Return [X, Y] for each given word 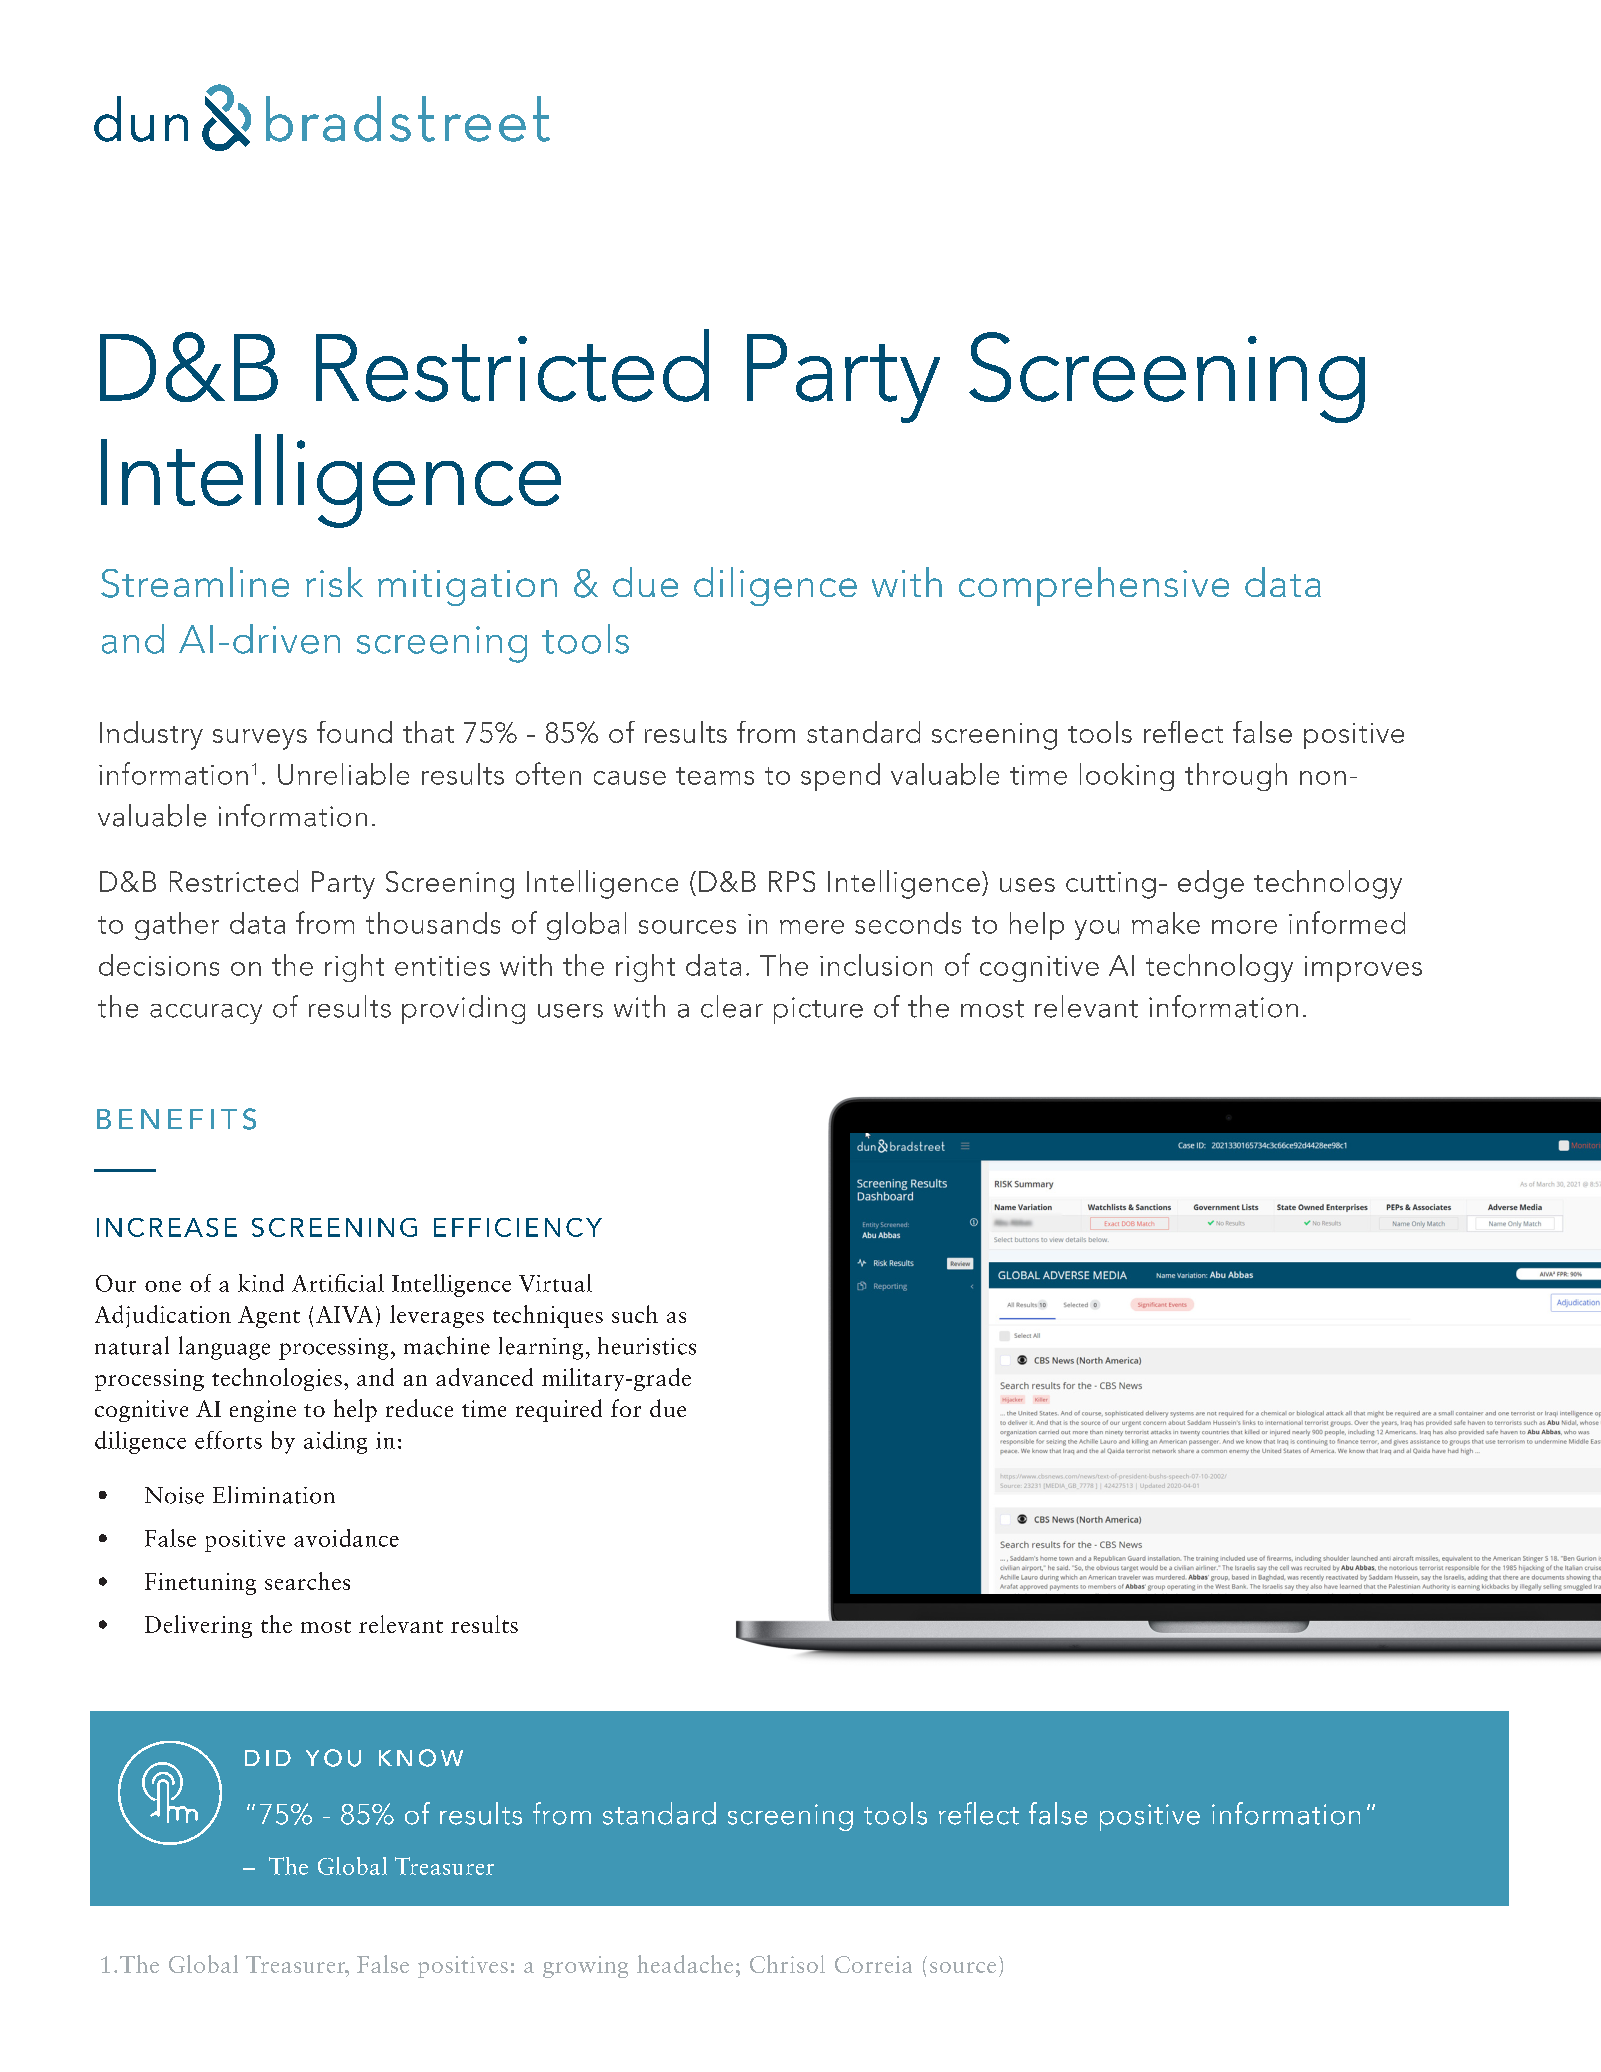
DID [268, 1758]
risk [334, 582]
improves [1363, 969]
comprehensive [1094, 586]
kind [261, 1283]
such [635, 1314]
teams [715, 776]
